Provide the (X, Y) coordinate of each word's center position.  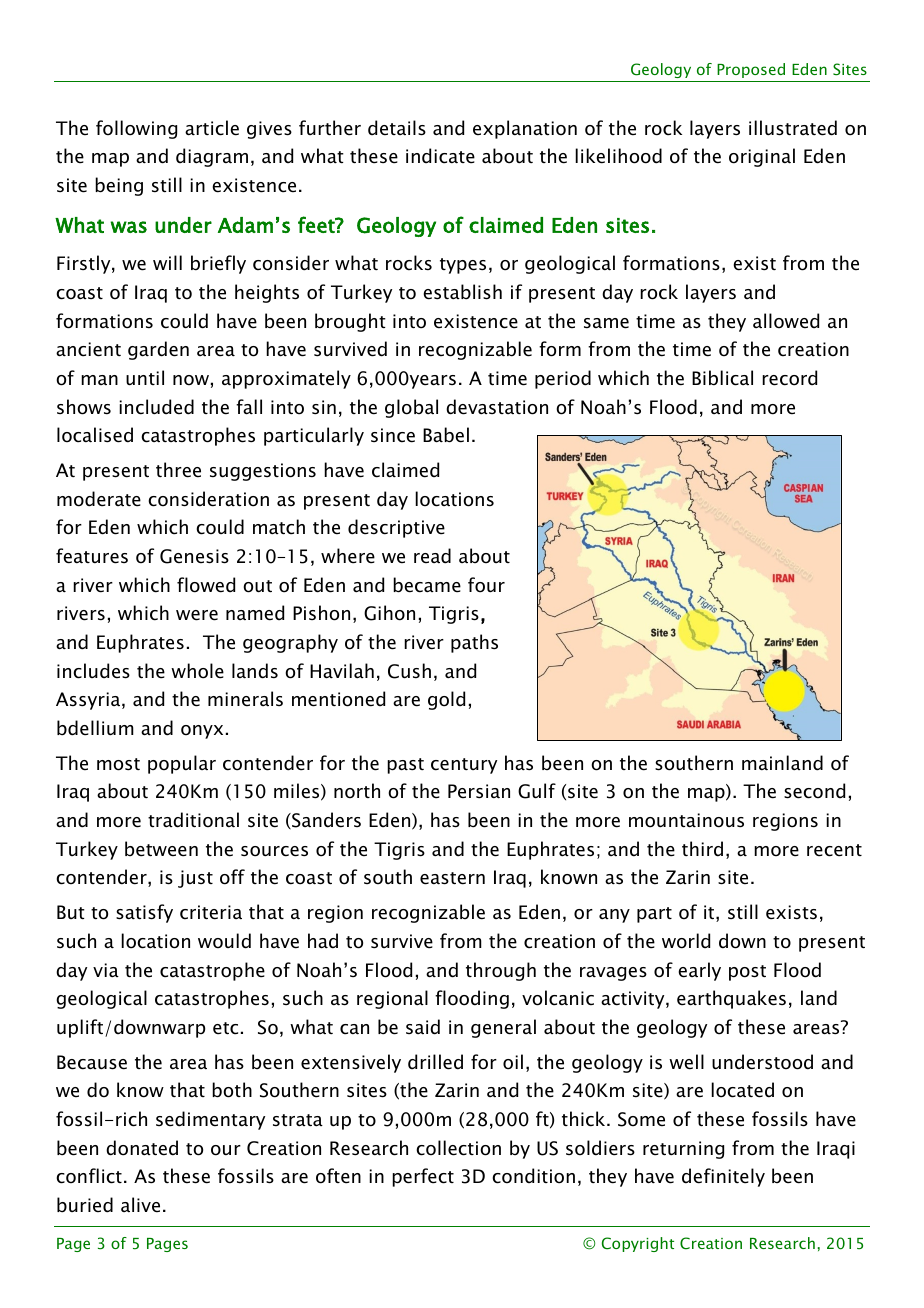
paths (474, 643)
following (136, 129)
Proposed (751, 70)
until (145, 378)
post (747, 973)
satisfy (144, 913)
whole (197, 671)
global (411, 408)
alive (140, 1205)
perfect (423, 1177)
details (397, 128)
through (501, 971)
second (814, 791)
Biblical (722, 378)
